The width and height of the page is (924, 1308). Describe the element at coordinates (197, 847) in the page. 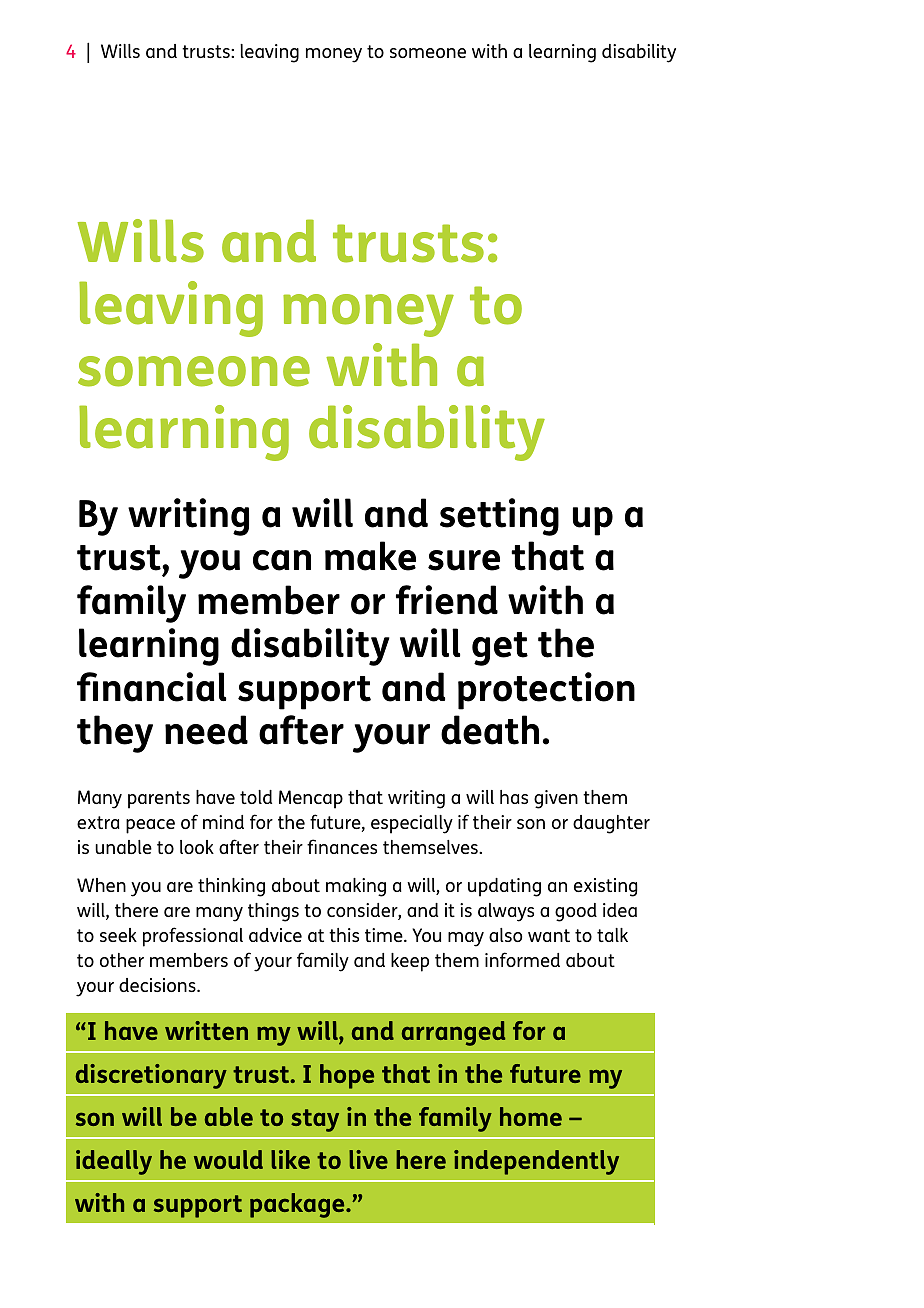

I see `look` at that location.
